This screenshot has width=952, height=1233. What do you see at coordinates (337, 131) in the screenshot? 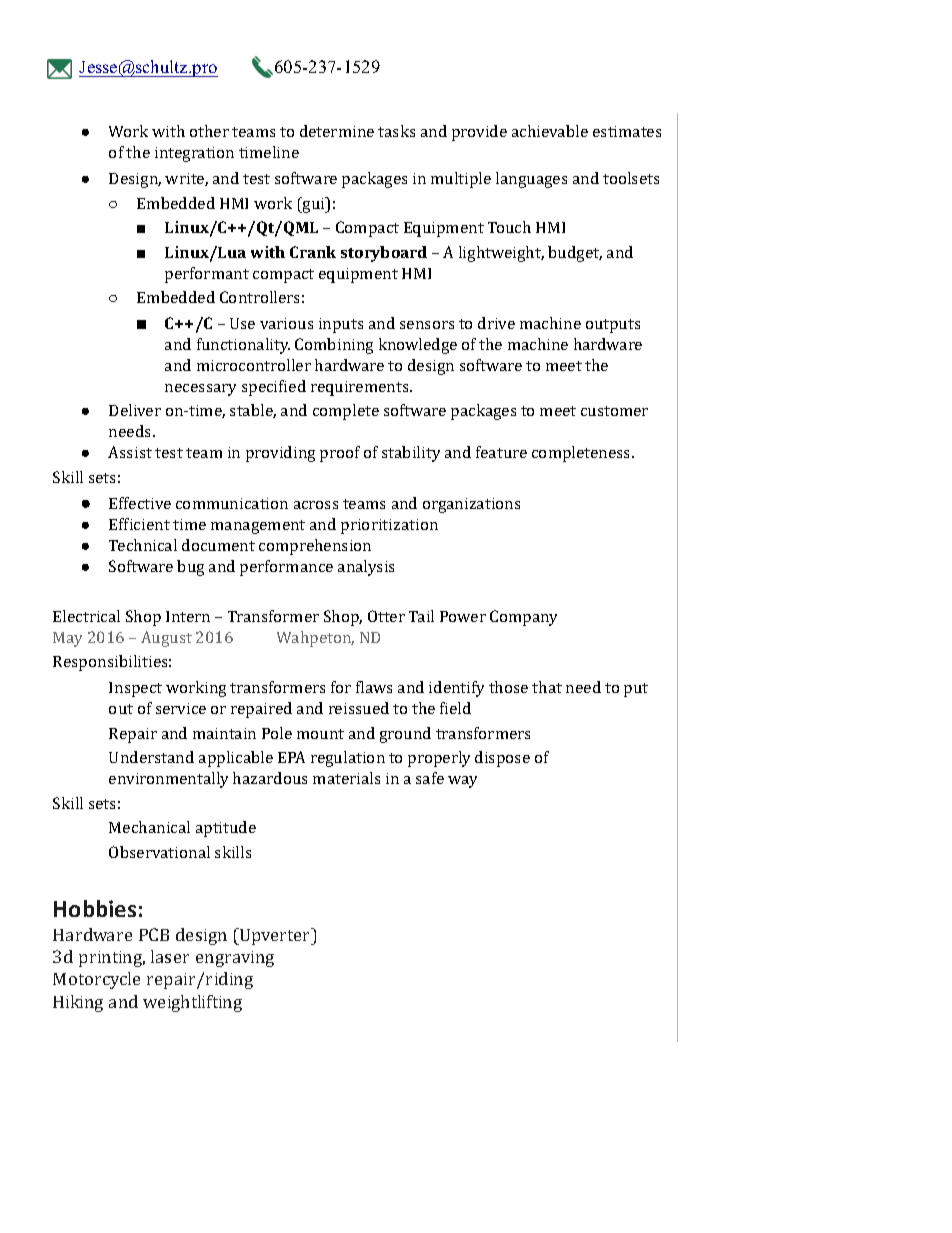
I see `determine` at bounding box center [337, 131].
